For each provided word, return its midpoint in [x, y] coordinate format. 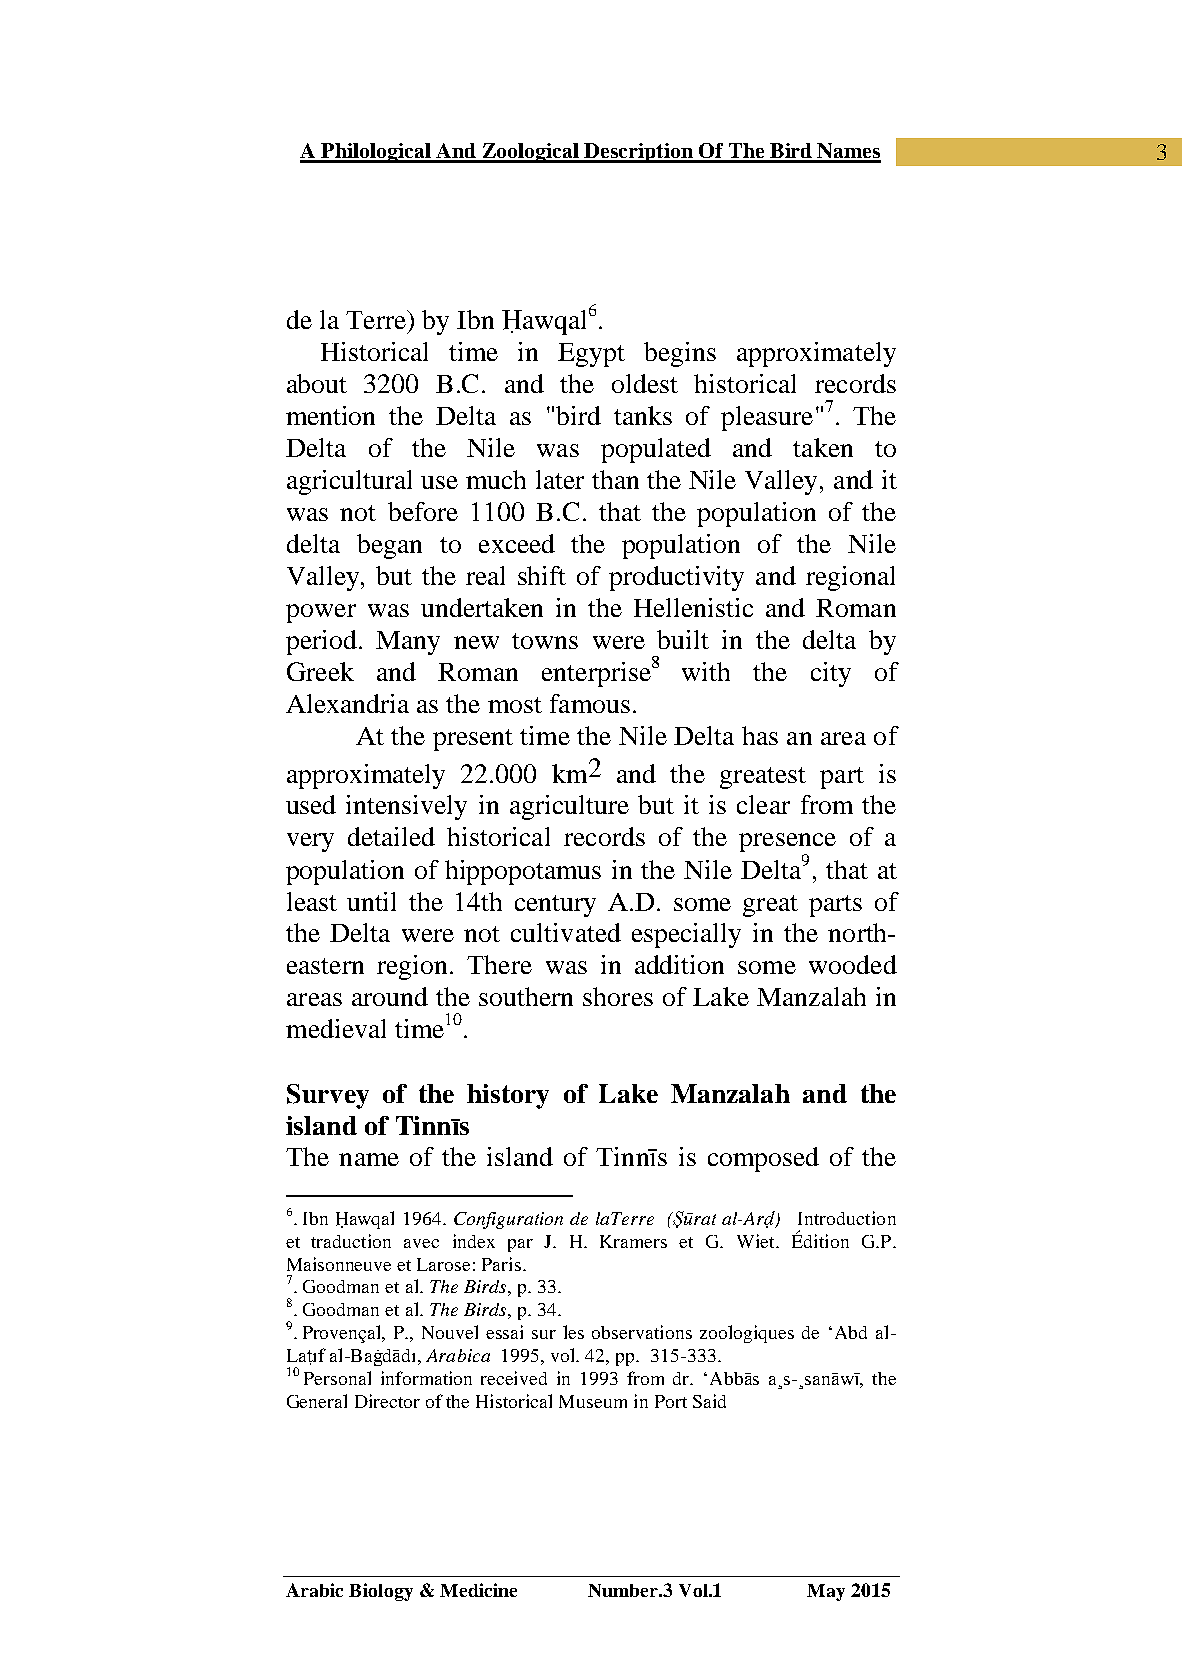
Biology [381, 1592]
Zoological [530, 153]
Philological [376, 153]
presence [787, 844]
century [555, 906]
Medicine [478, 1590]
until [371, 901]
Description [639, 153]
